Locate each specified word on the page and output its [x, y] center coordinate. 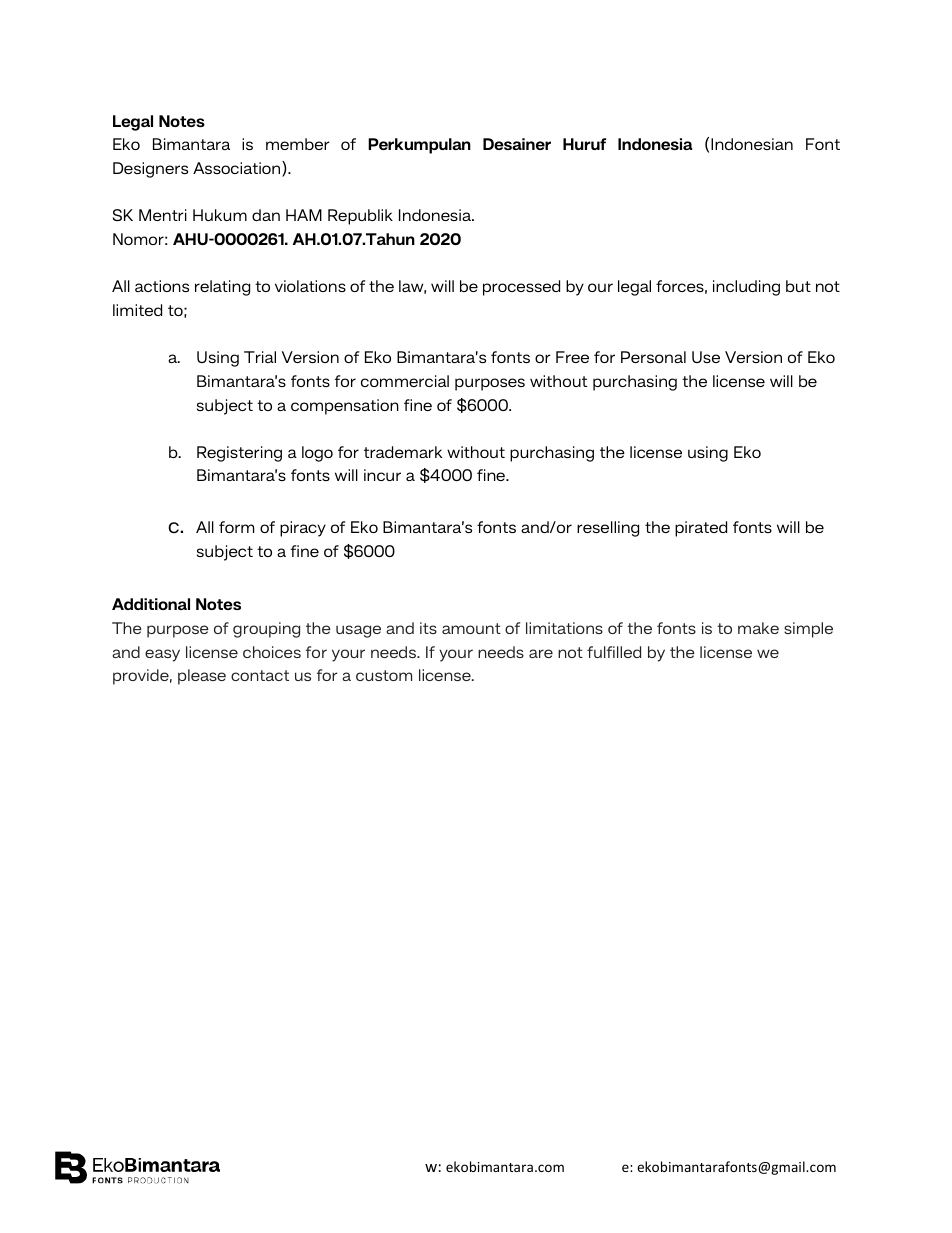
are [541, 653]
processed [521, 288]
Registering [239, 454]
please [202, 677]
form [236, 527]
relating [222, 288]
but [798, 286]
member [298, 144]
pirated [701, 529]
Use [706, 357]
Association [238, 169]
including [746, 288]
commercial [405, 381]
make [758, 628]
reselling [608, 529]
